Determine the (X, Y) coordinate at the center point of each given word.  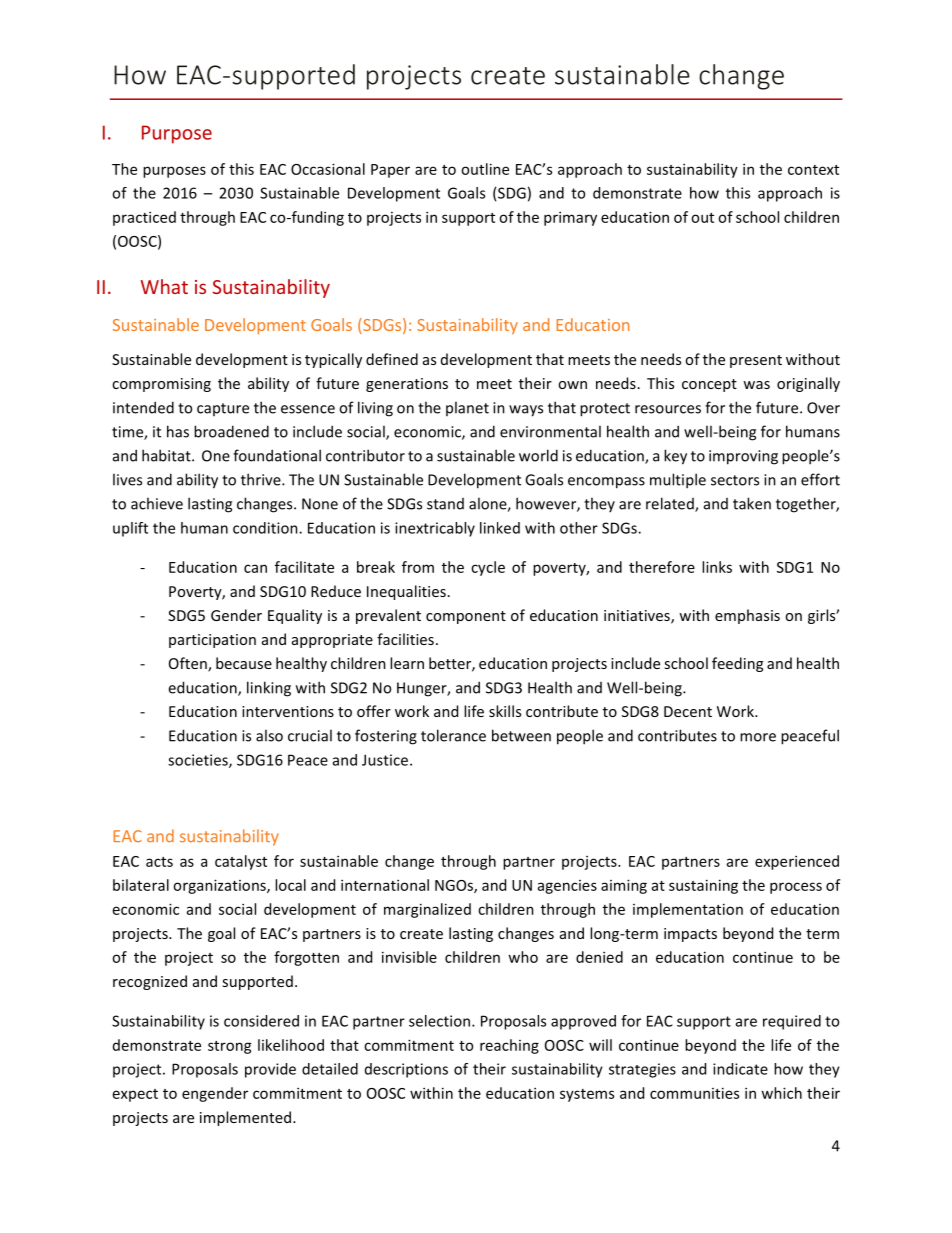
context (813, 170)
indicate (740, 1069)
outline (485, 169)
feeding (737, 664)
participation (212, 641)
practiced (144, 218)
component (466, 617)
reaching (509, 1046)
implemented (247, 1118)
